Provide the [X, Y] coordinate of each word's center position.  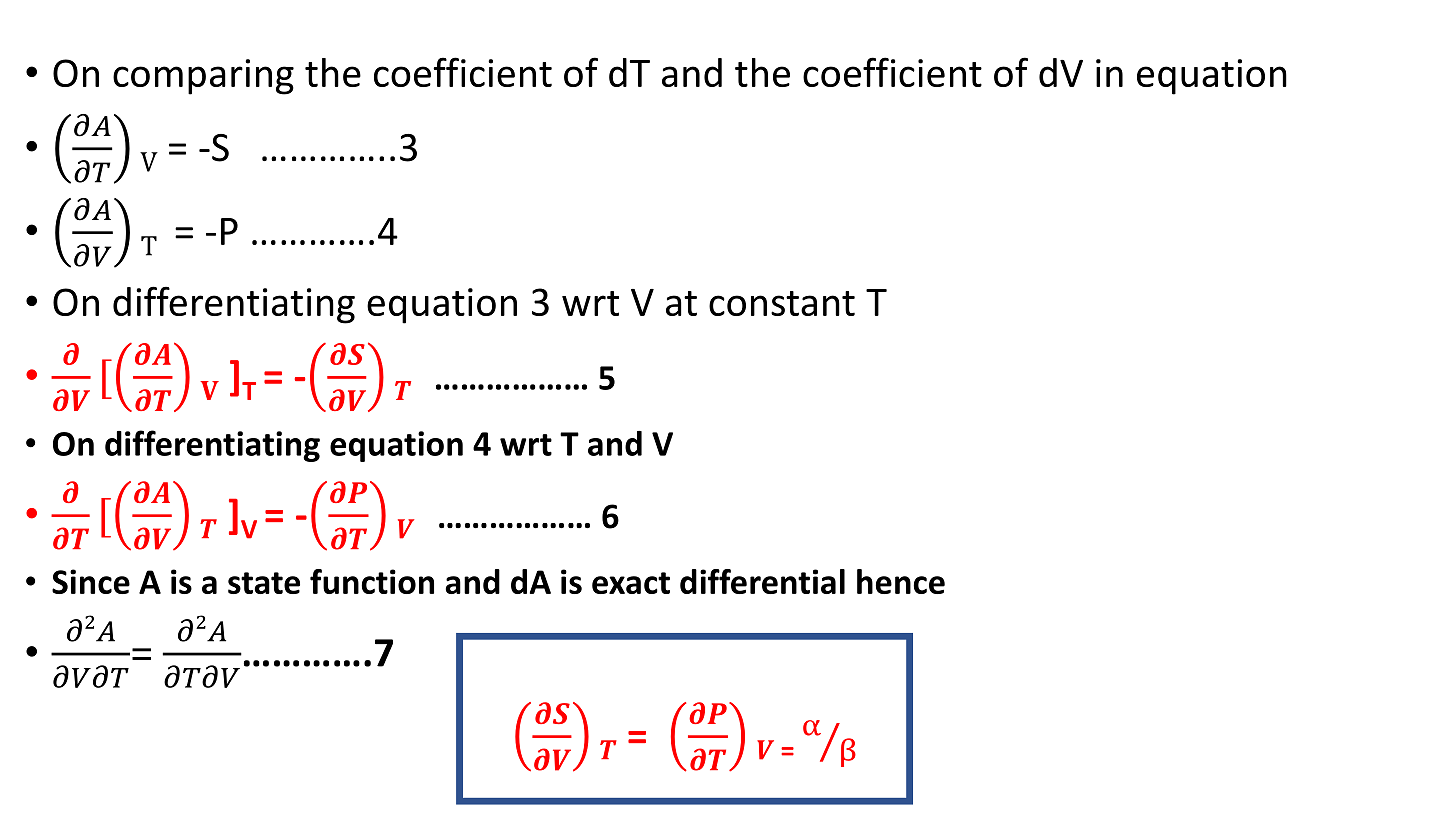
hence [901, 581]
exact [631, 583]
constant [782, 303]
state [264, 583]
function [372, 581]
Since [91, 581]
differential [762, 581]
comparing [203, 77]
